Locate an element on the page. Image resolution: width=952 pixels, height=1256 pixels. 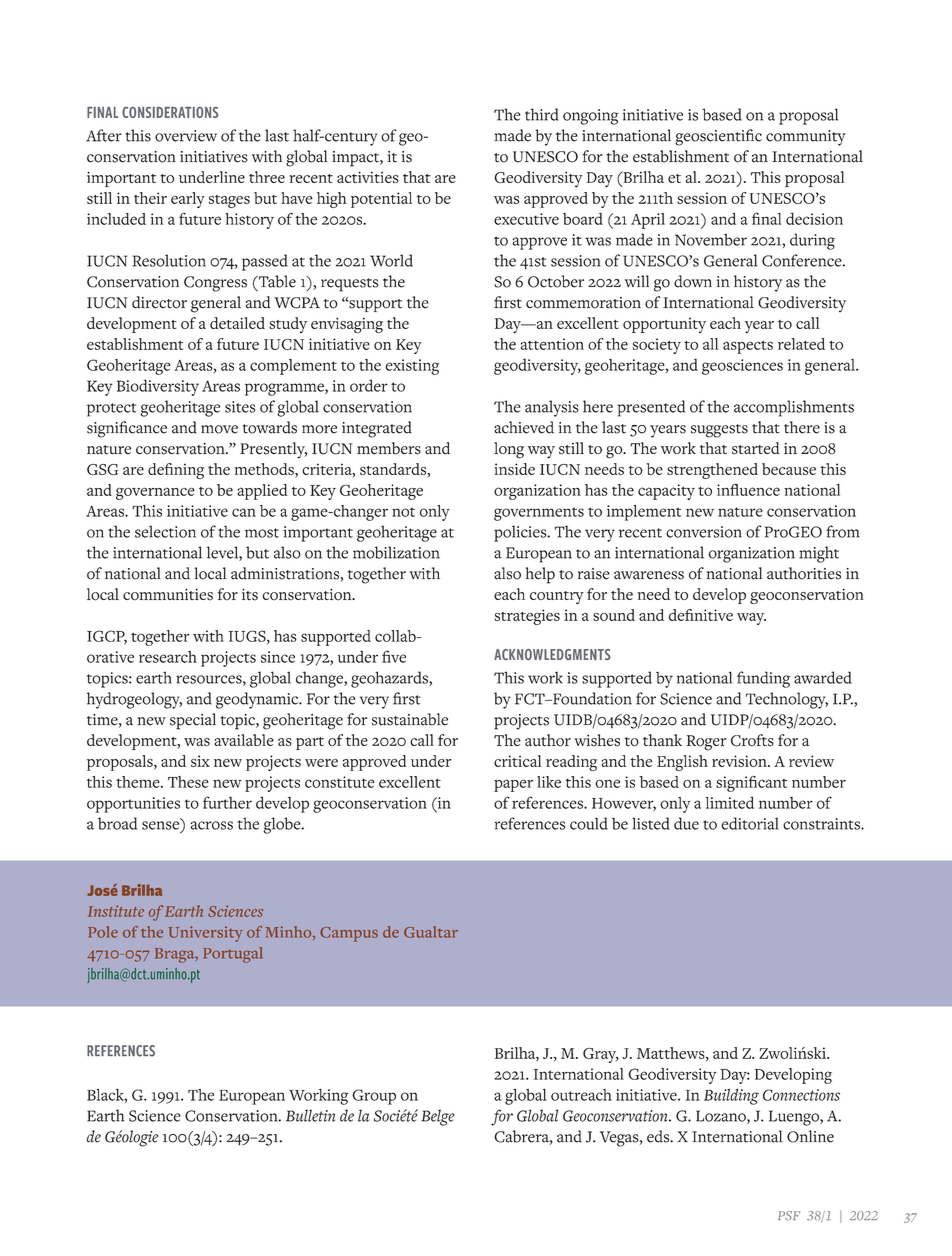
Crofts is located at coordinates (752, 740).
